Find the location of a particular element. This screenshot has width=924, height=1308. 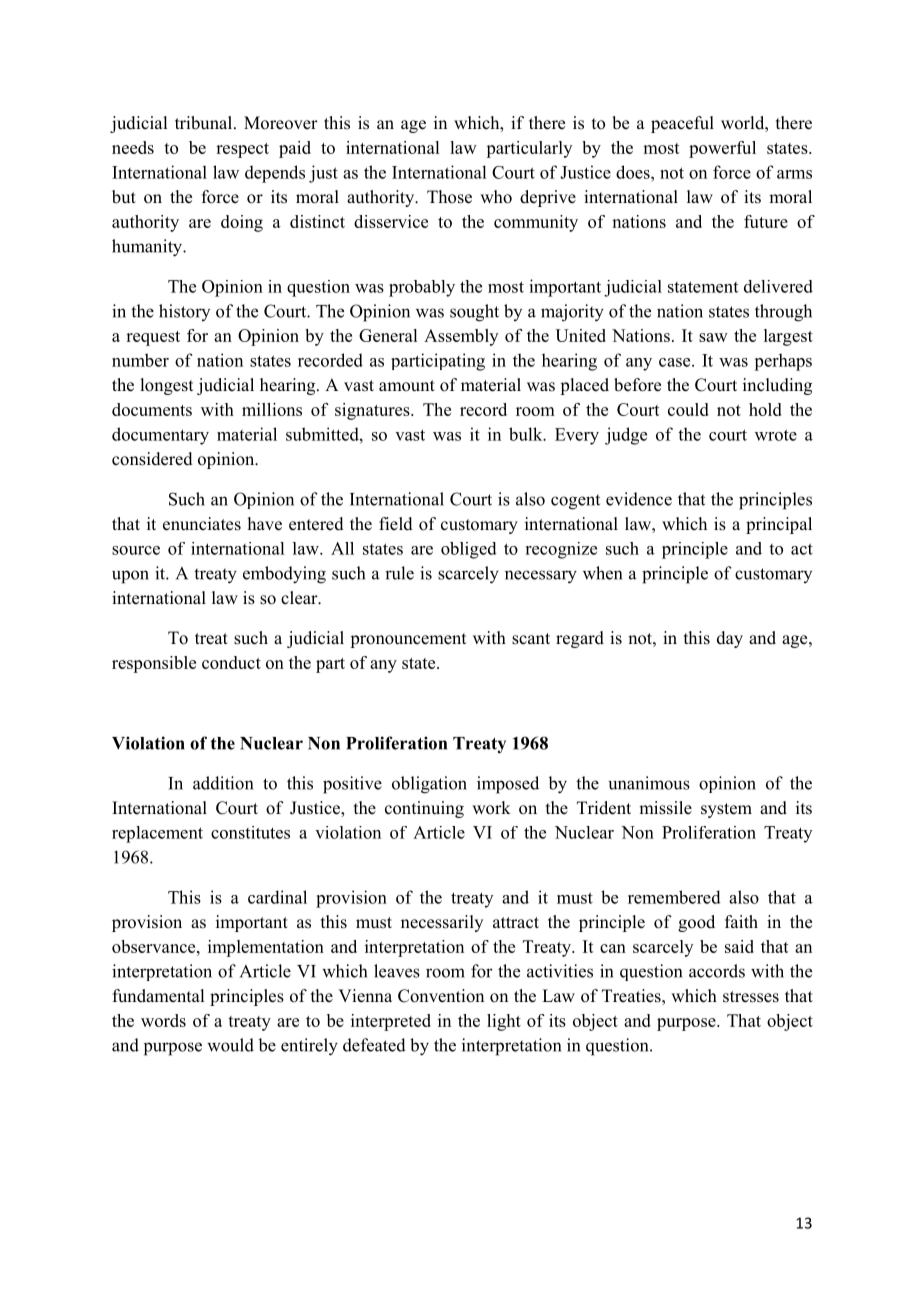

powerful is located at coordinates (722, 149).
